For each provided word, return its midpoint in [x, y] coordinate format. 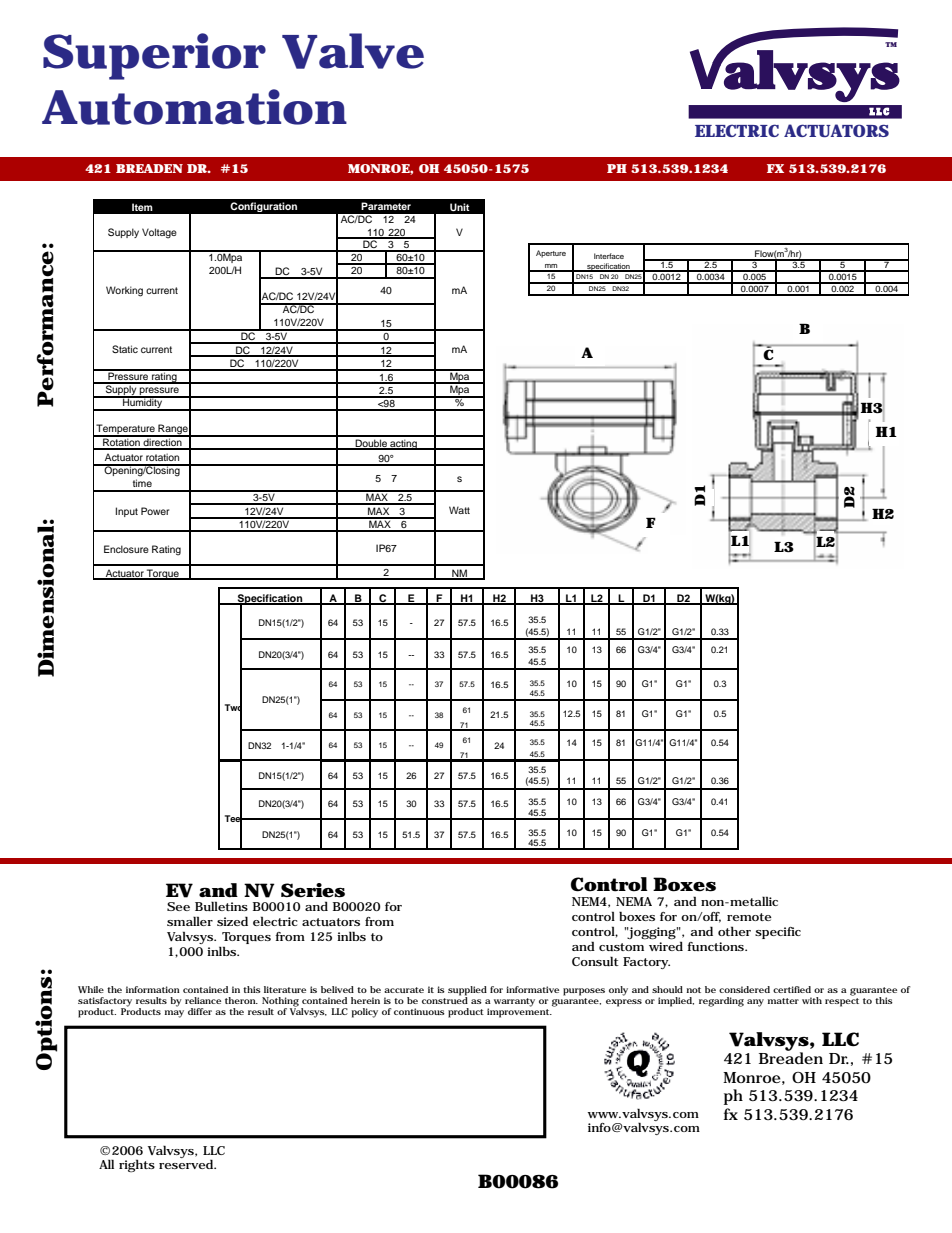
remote [749, 917]
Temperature [125, 430]
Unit [460, 207]
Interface [609, 256]
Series [313, 890]
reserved [187, 1164]
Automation [194, 107]
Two [233, 708]
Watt [459, 510]
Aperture [551, 254]
